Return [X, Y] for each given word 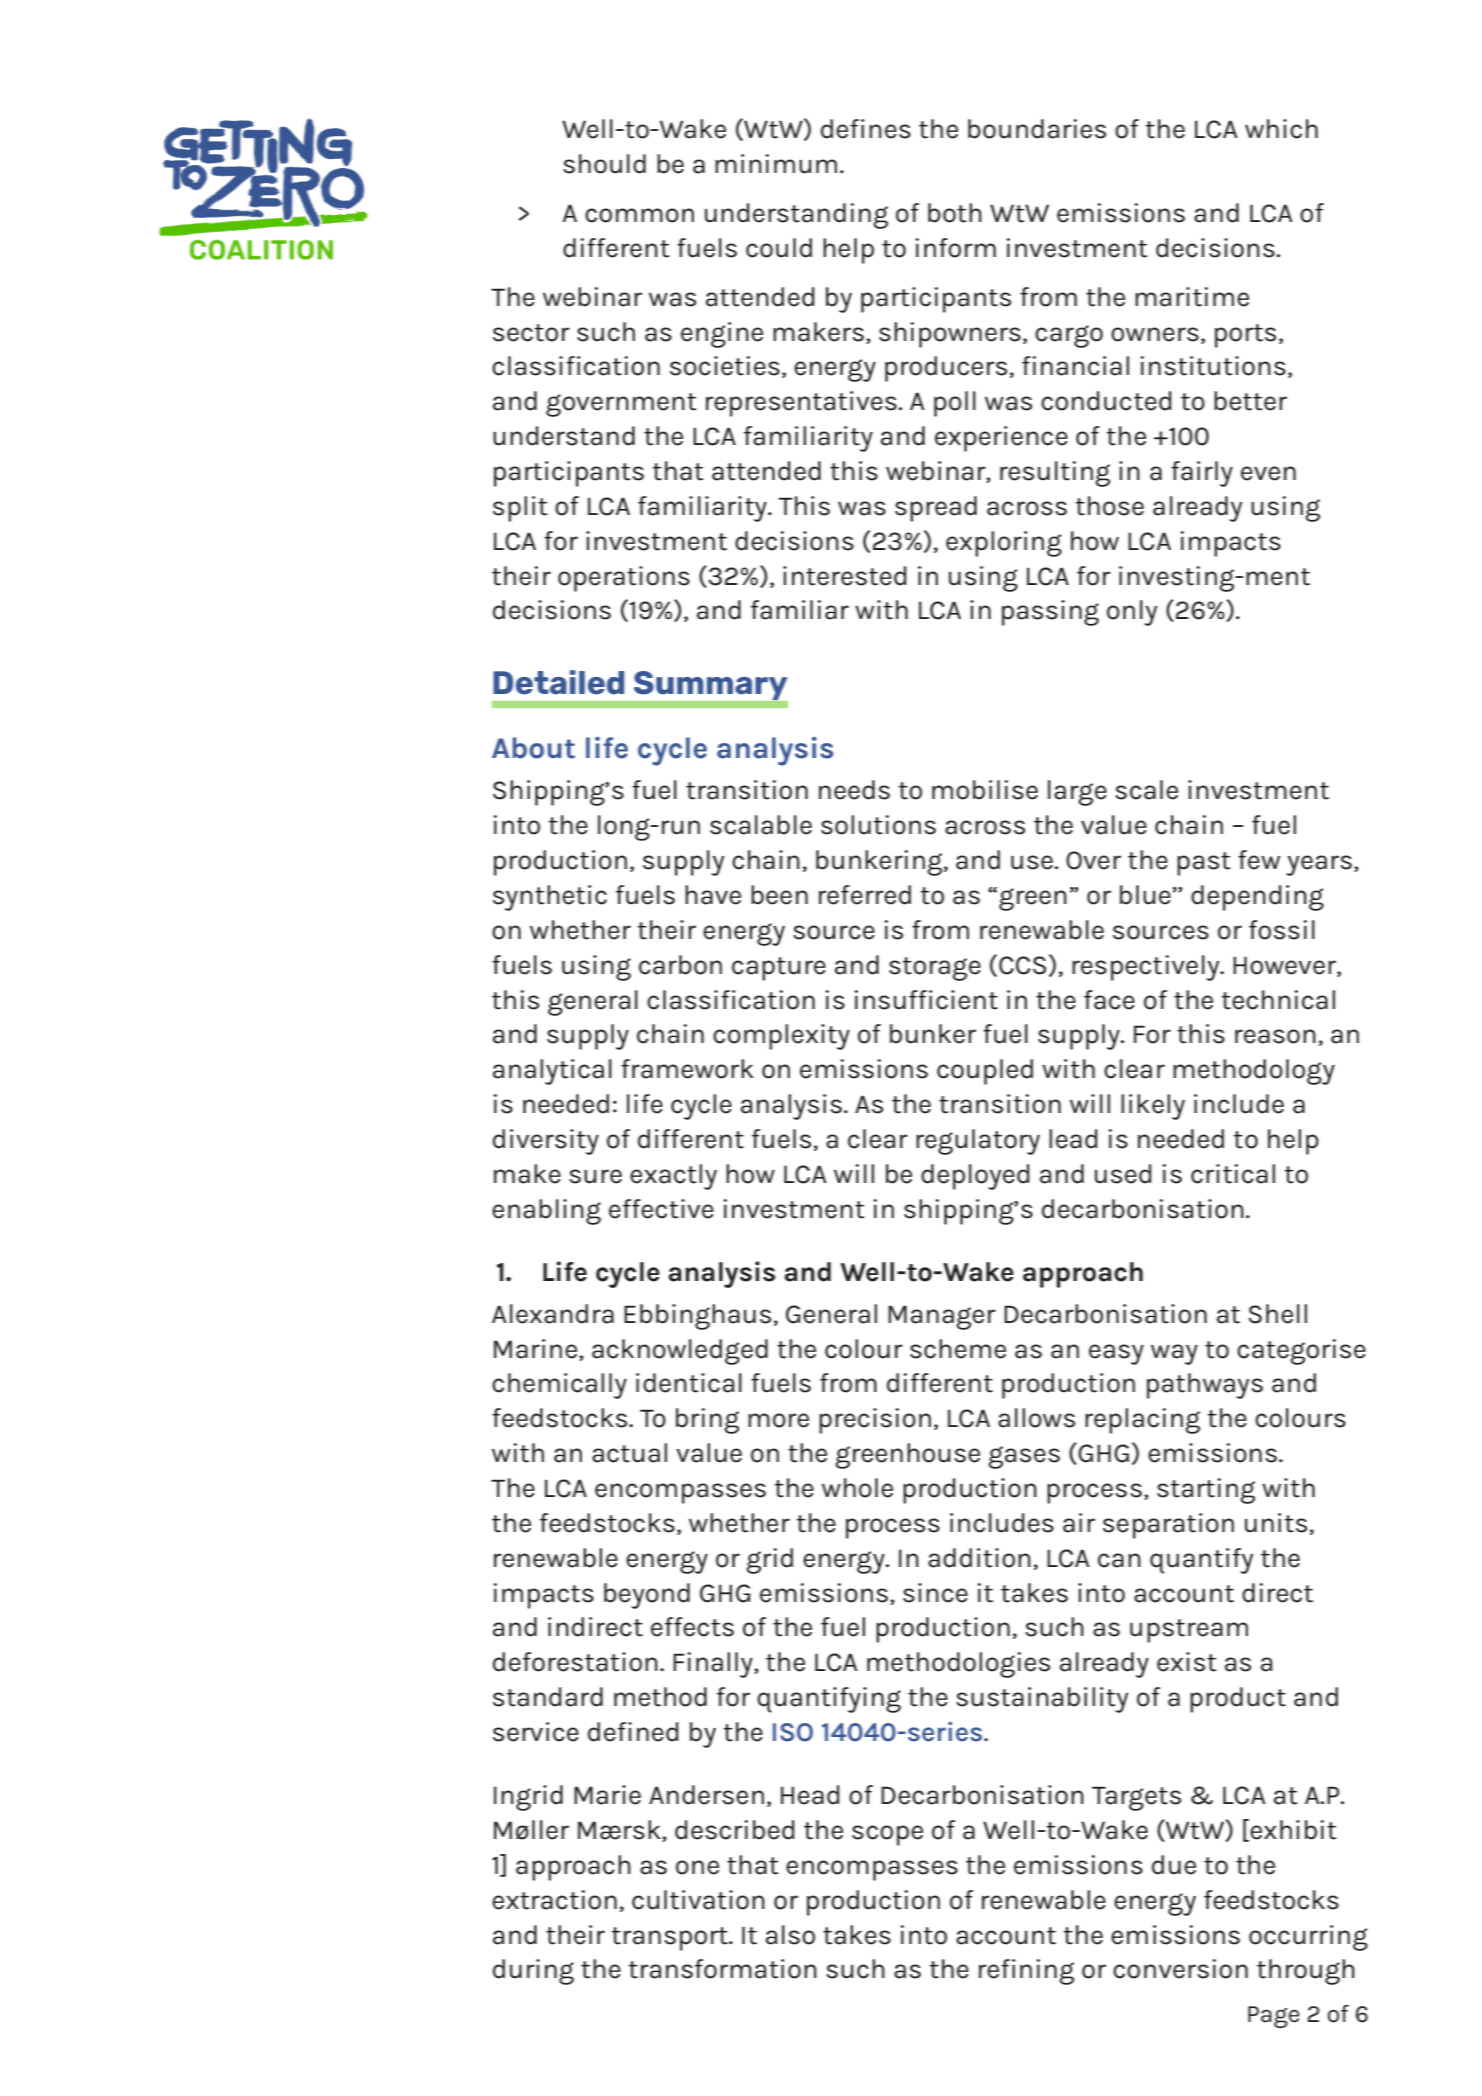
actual [629, 1453]
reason [1275, 1036]
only [1132, 613]
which [1281, 129]
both [955, 213]
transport [671, 1939]
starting [1206, 1491]
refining [1026, 1972]
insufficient [926, 1000]
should [604, 164]
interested [845, 576]
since [935, 1593]
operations [624, 579]
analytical [552, 1072]
